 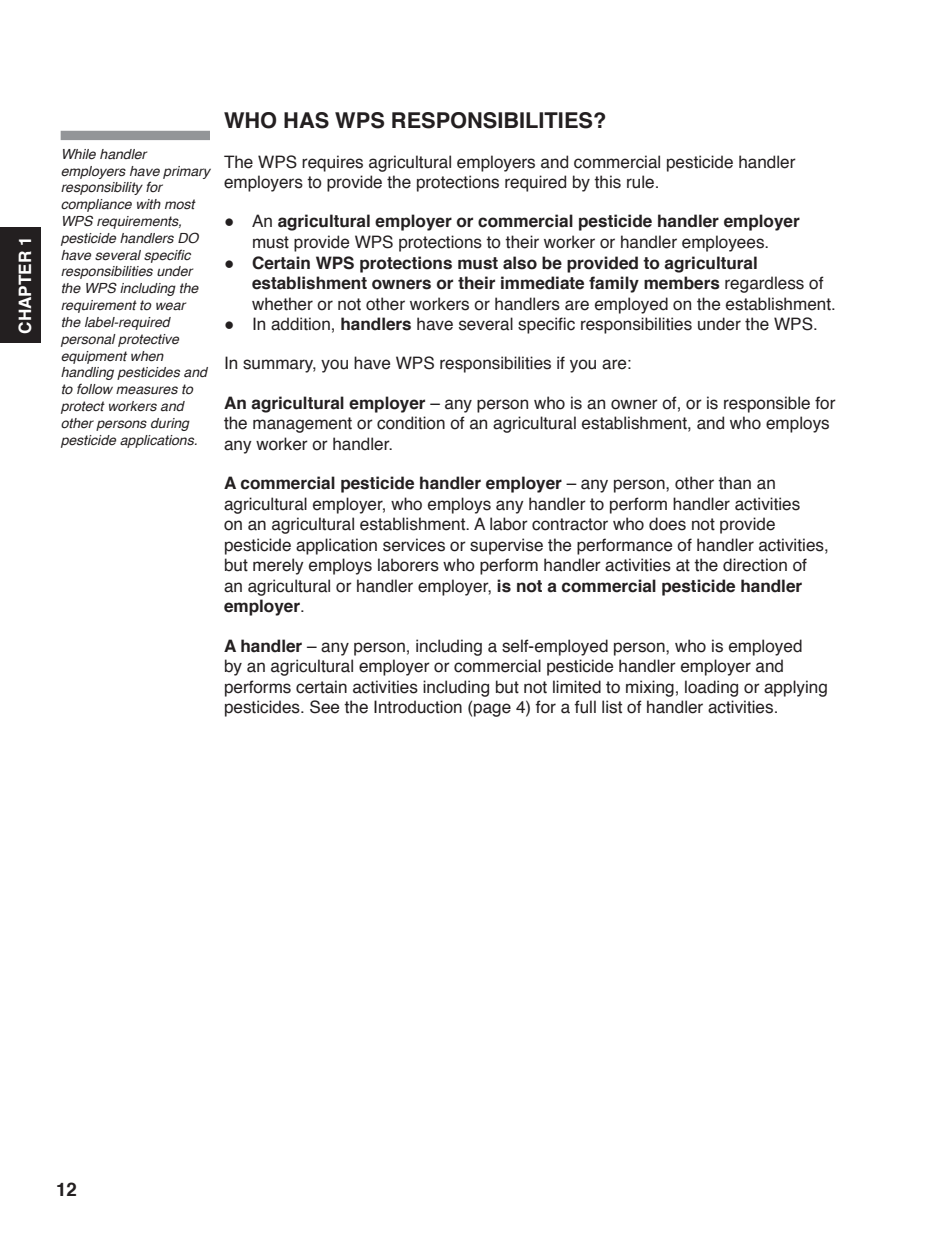 What do you see at coordinates (414, 545) in the screenshot?
I see `services` at bounding box center [414, 545].
